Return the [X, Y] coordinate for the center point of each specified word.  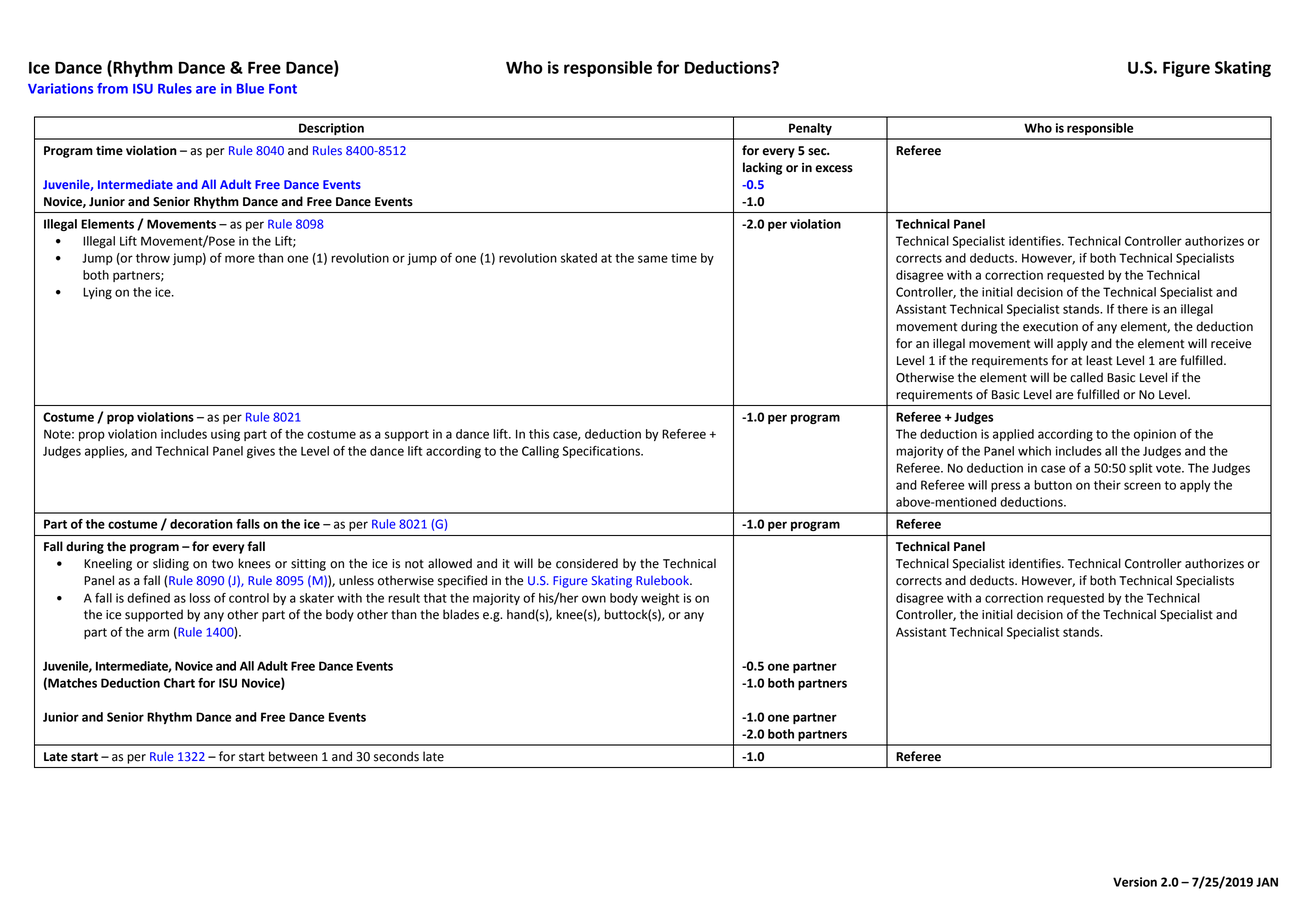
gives [261, 452]
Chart [179, 683]
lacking [762, 168]
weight [660, 599]
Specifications [602, 452]
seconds [396, 756]
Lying [97, 293]
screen [1142, 486]
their [1107, 485]
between [293, 756]
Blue [250, 88]
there [1132, 309]
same [653, 259]
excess [834, 169]
